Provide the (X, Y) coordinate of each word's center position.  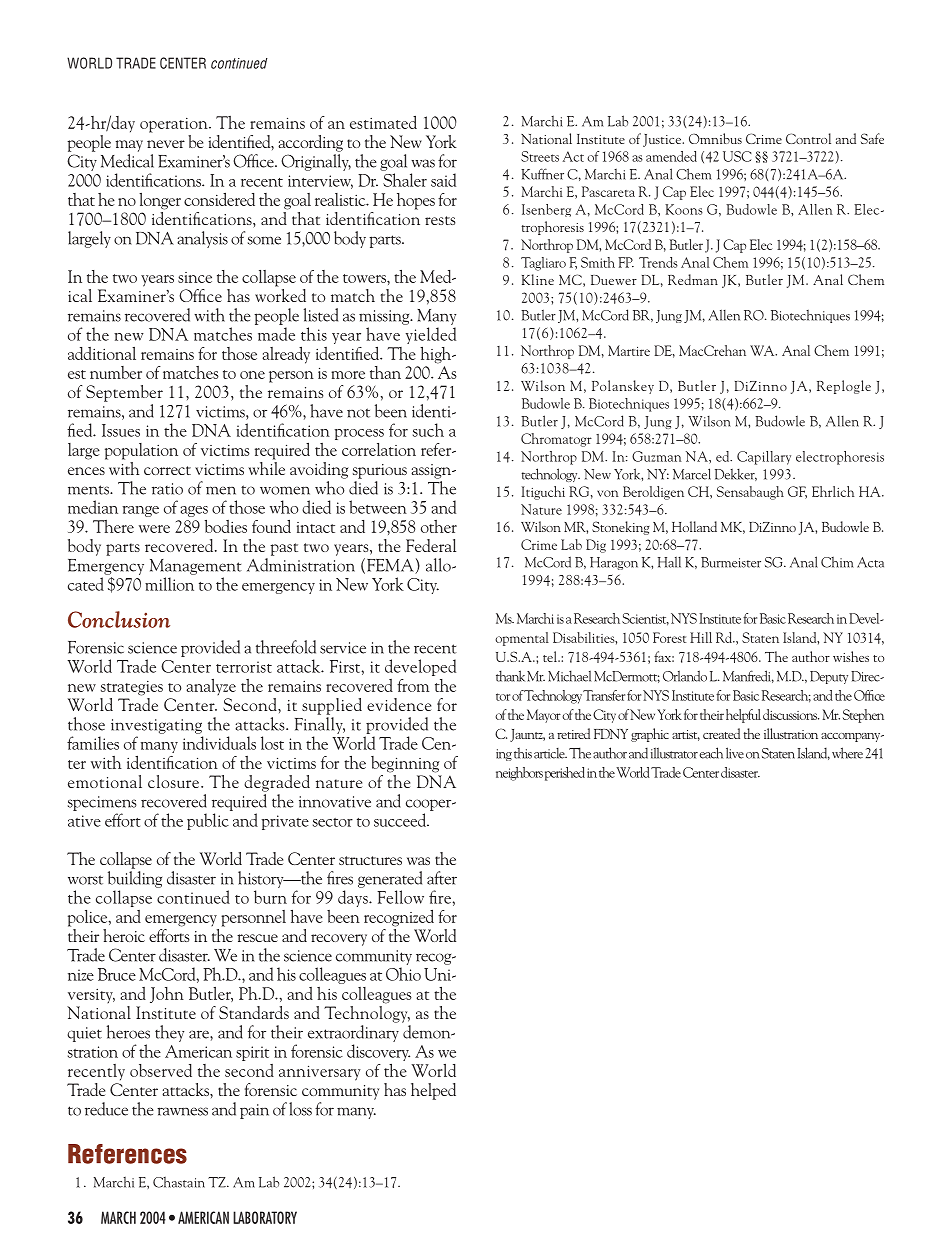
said (443, 180)
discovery (378, 1052)
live (735, 753)
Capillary (764, 458)
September (124, 393)
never (166, 144)
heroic (124, 935)
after (442, 878)
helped (433, 1091)
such (428, 430)
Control (808, 138)
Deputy (829, 677)
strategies (132, 688)
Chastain (179, 1182)
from (413, 685)
